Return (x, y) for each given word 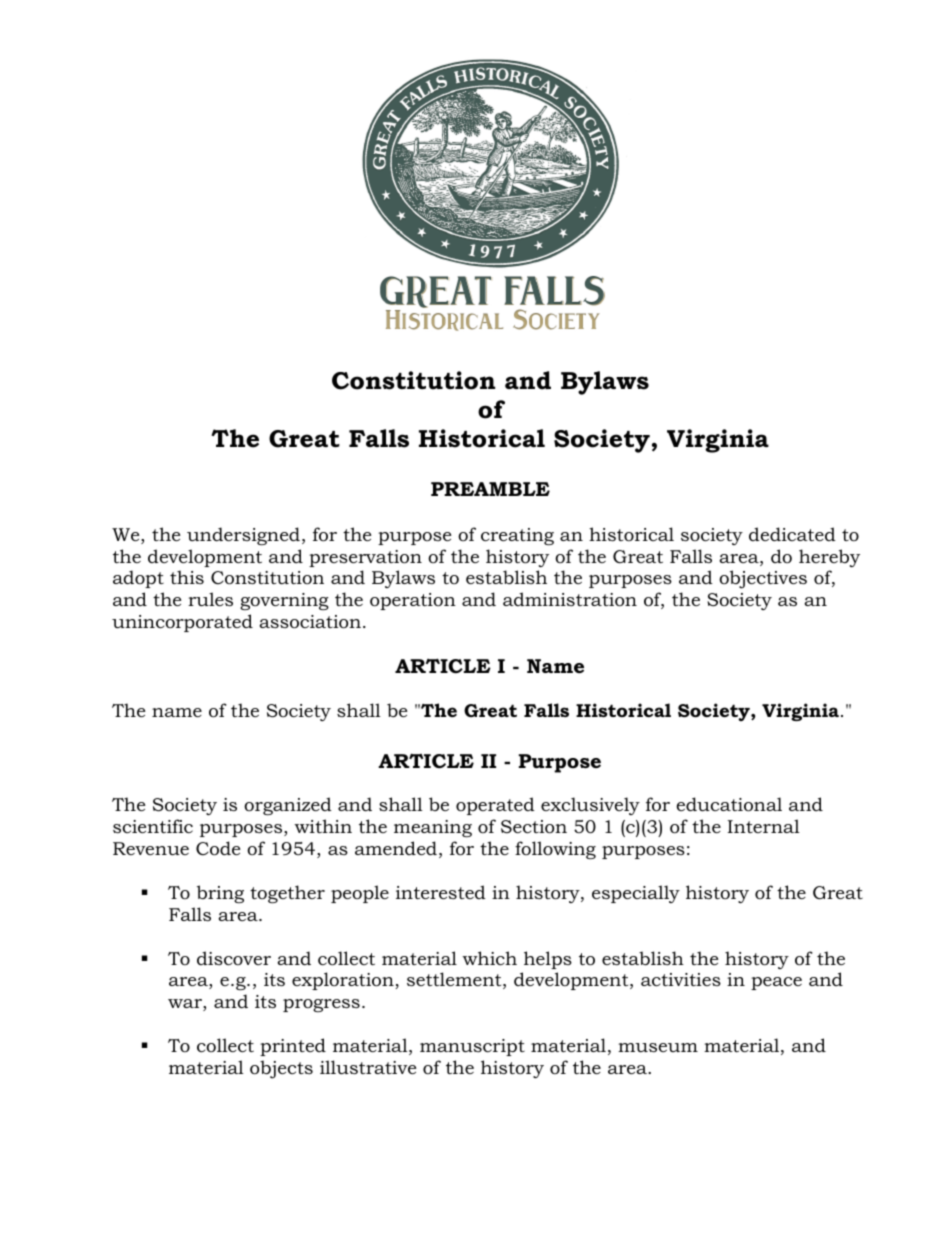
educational (729, 804)
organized (288, 806)
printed (293, 1047)
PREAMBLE (490, 489)
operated (495, 806)
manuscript (472, 1047)
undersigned (243, 536)
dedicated (792, 534)
